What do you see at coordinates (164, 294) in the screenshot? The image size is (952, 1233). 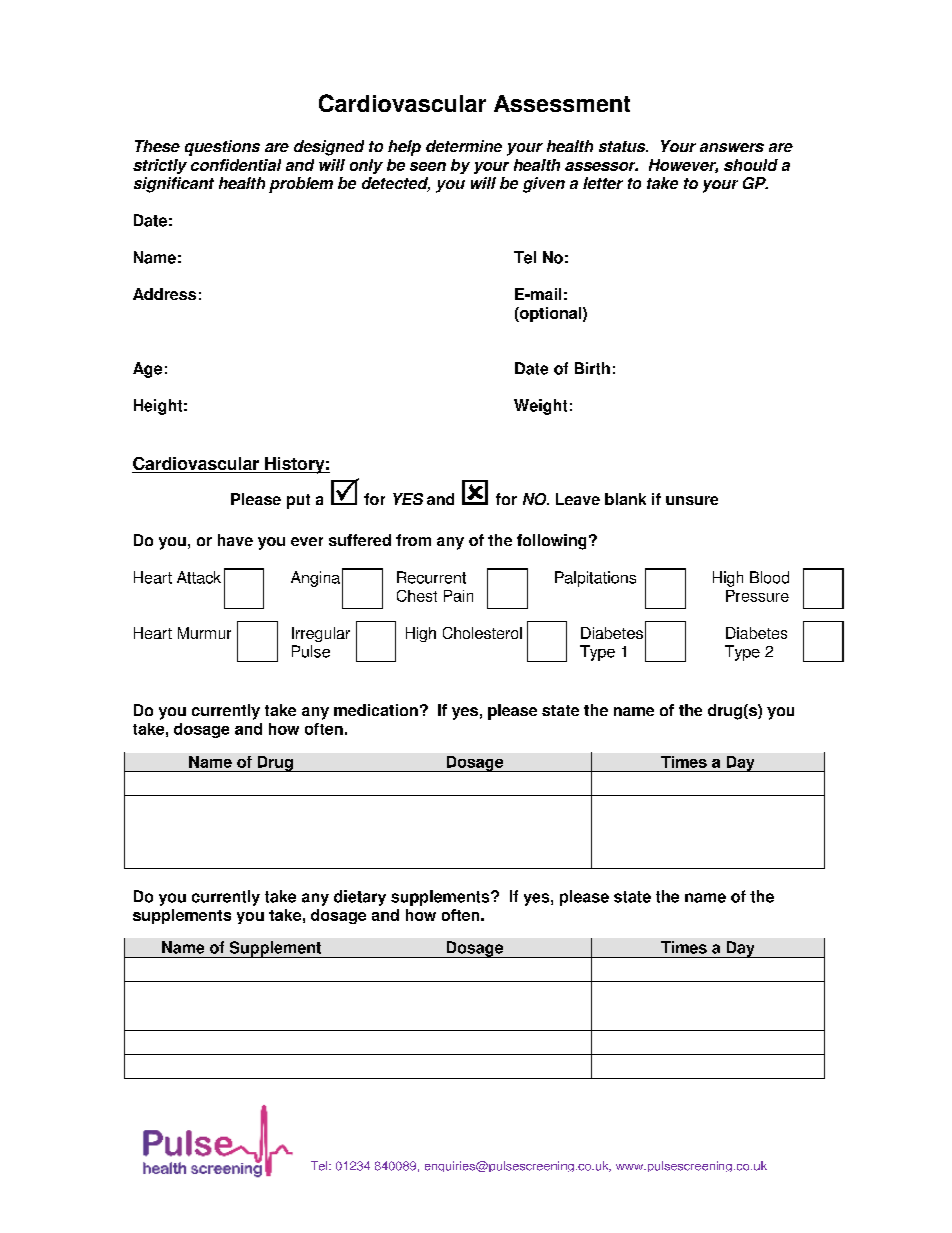 I see `Address` at bounding box center [164, 294].
